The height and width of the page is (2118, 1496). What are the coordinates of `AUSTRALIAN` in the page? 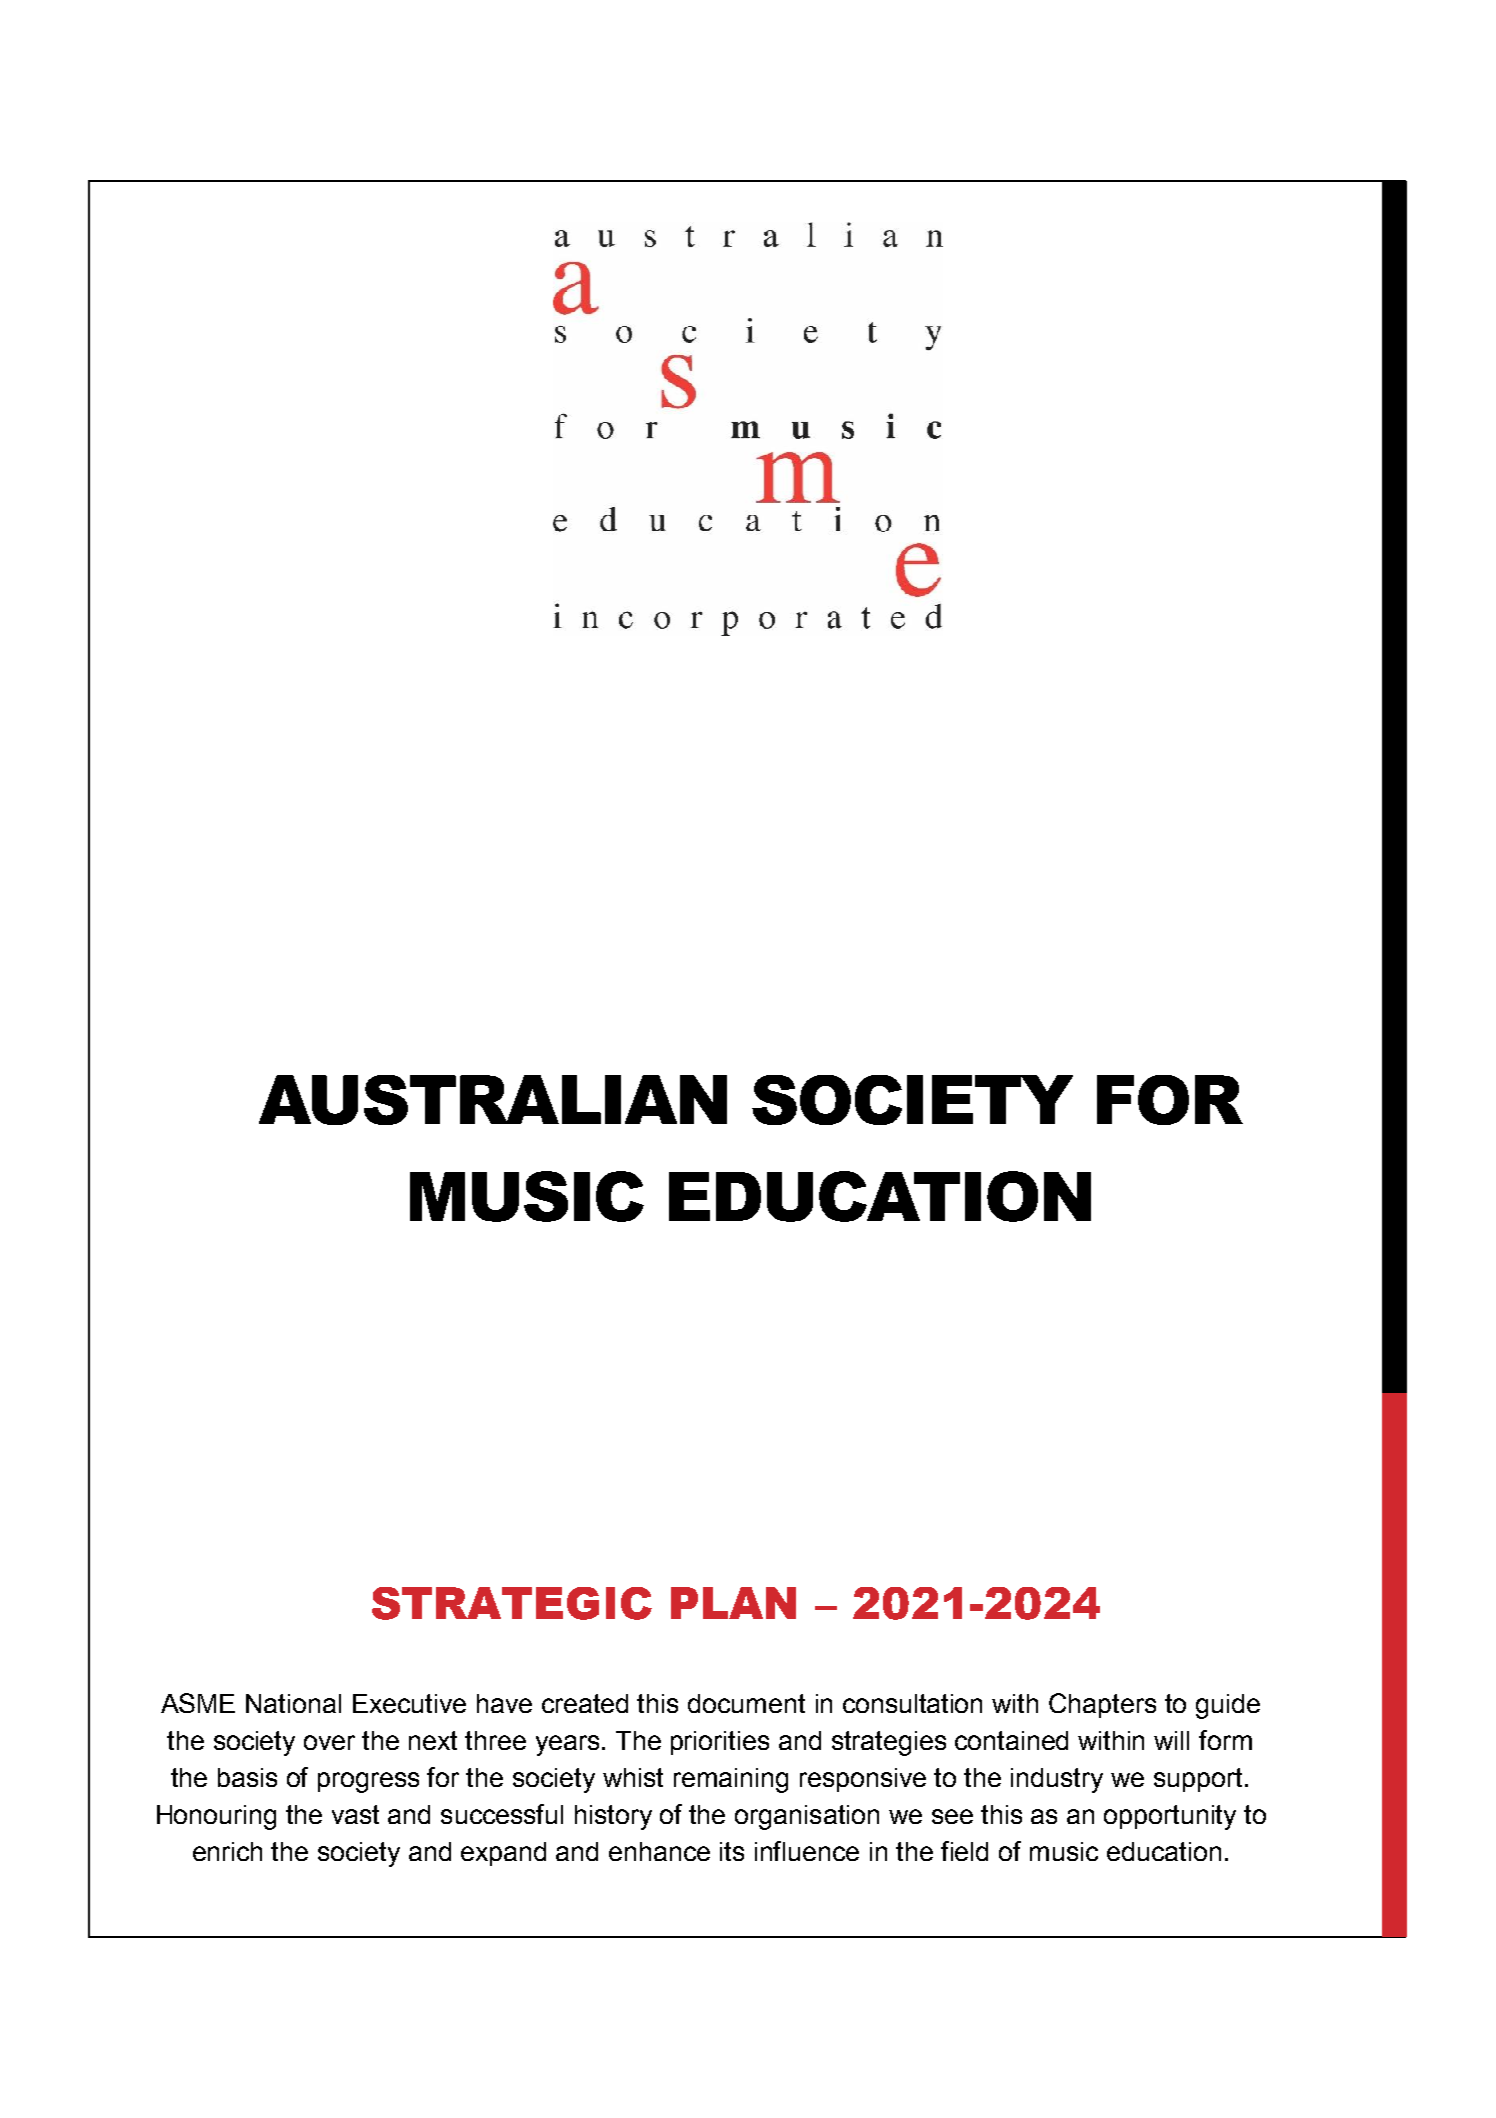 It's located at (493, 1100).
